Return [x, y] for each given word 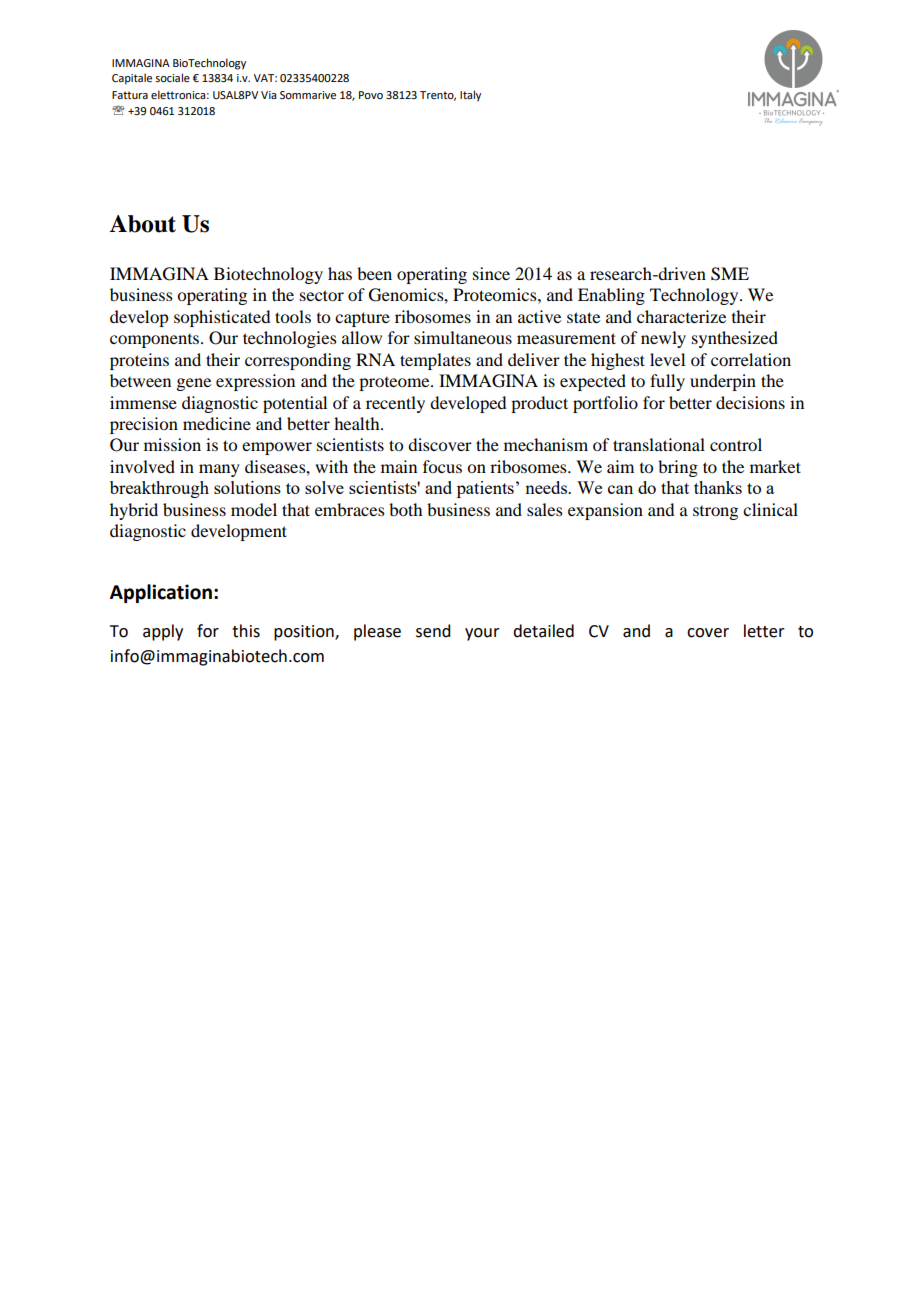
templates [435, 361]
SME [730, 274]
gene [193, 384]
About [142, 224]
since [491, 273]
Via [268, 95]
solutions [247, 487]
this [246, 631]
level [667, 359]
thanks [718, 487]
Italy [470, 96]
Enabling [611, 296]
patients [485, 489]
